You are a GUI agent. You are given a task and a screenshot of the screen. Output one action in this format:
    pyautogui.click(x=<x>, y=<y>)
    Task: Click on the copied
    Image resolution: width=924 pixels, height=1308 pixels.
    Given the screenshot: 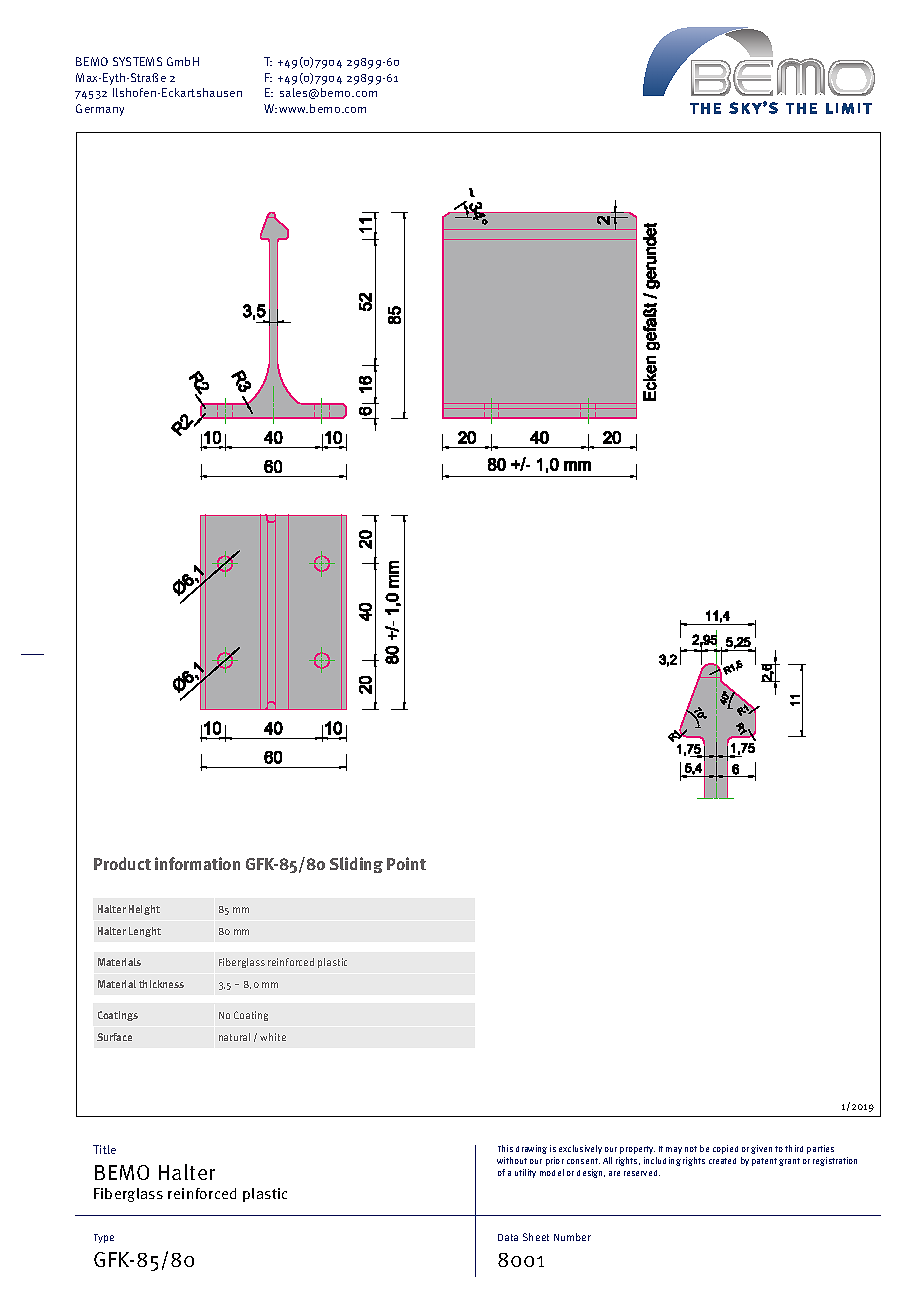 What is the action you would take?
    pyautogui.click(x=725, y=1149)
